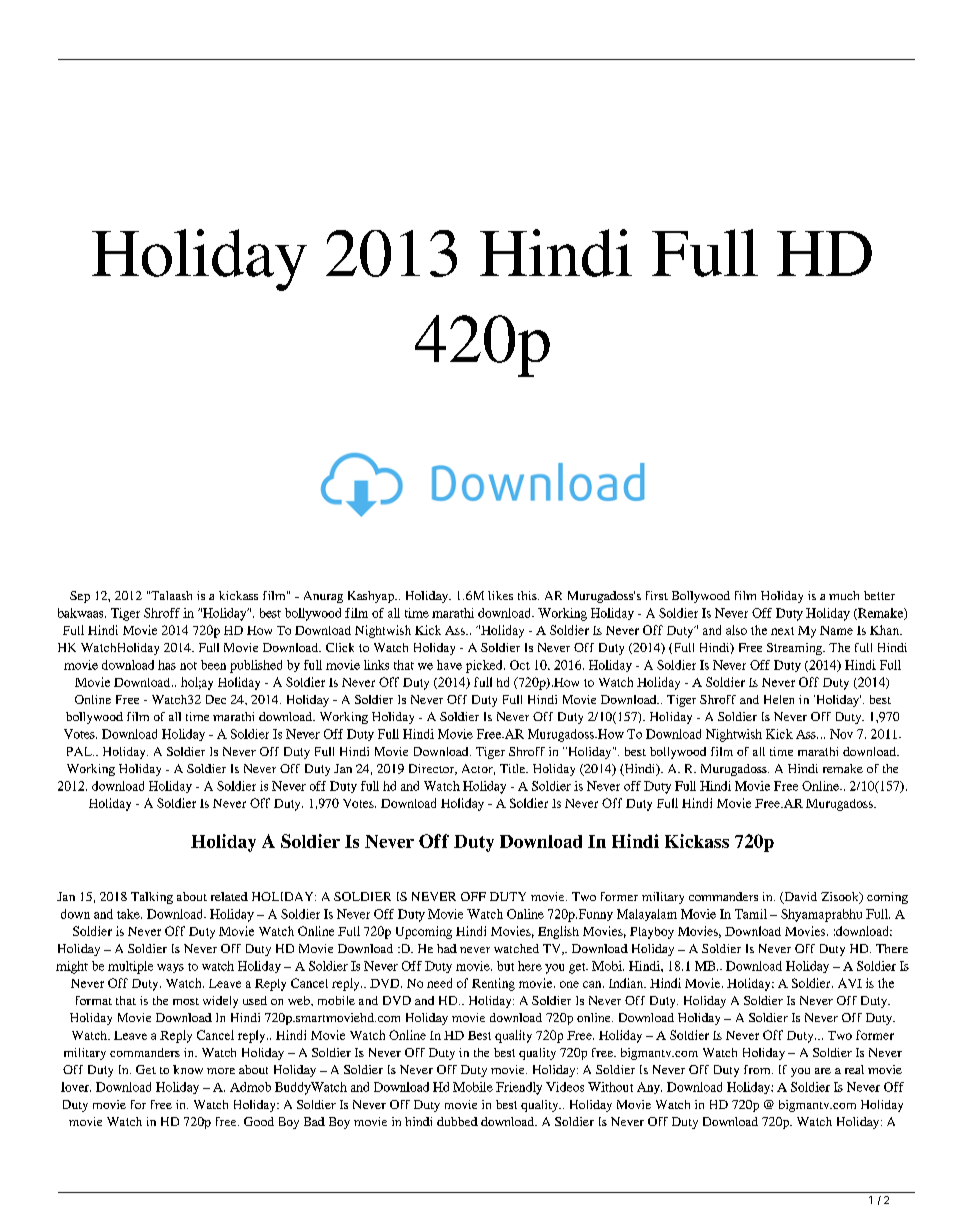  What do you see at coordinates (170, 968) in the page?
I see `ways` at bounding box center [170, 968].
